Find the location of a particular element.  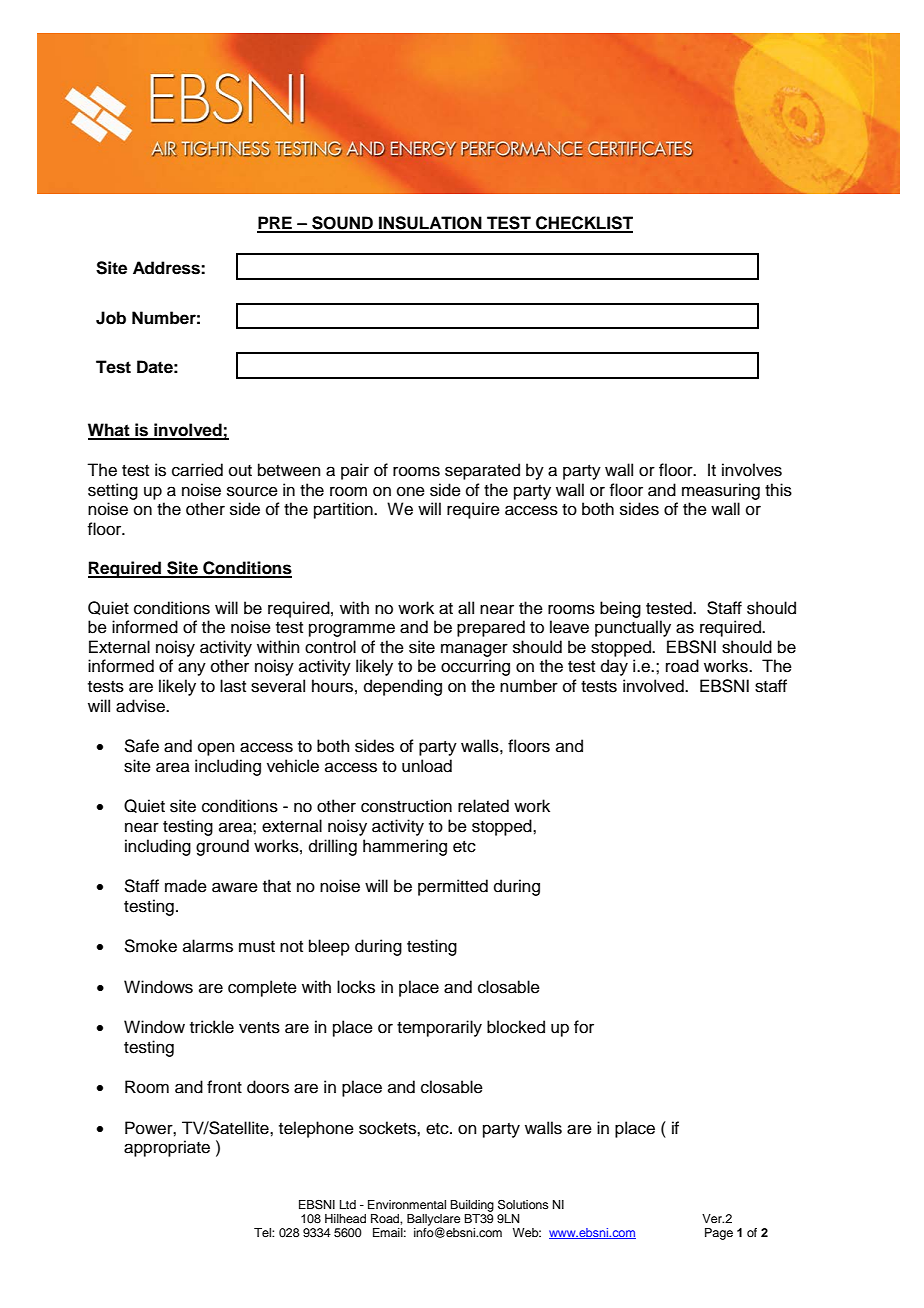

CHECKLIST is located at coordinates (583, 224).
